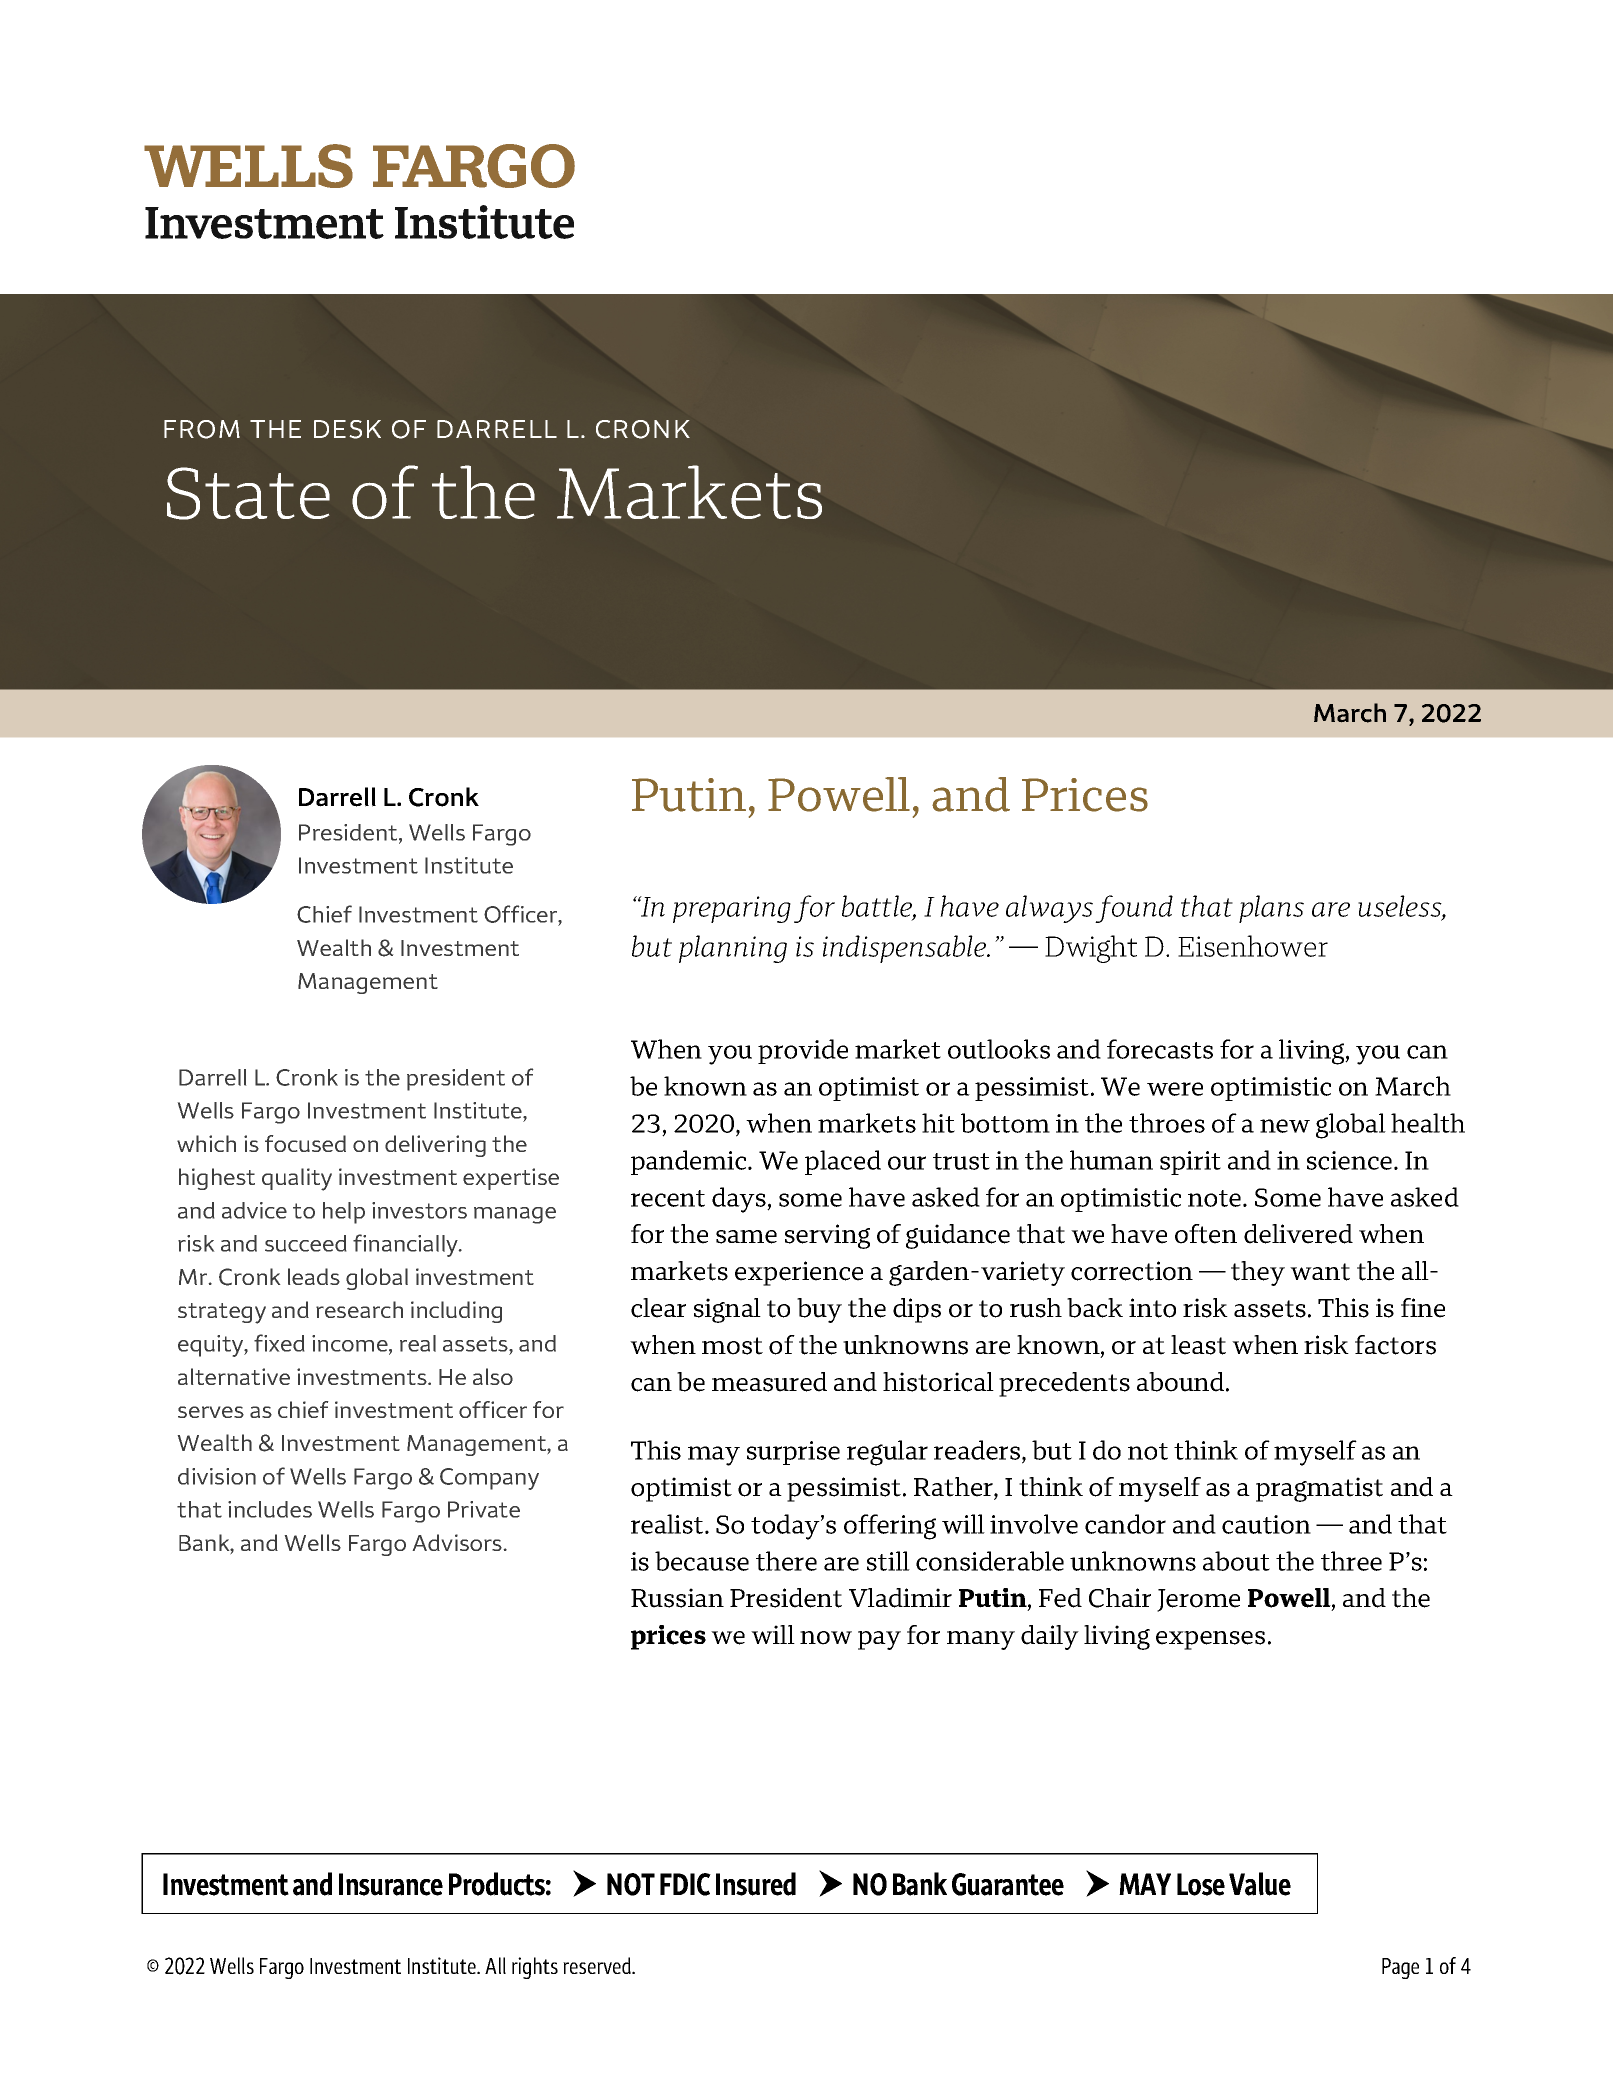 The image size is (1613, 2088). Describe the element at coordinates (756, 1884) in the page. I see `Insured` at that location.
